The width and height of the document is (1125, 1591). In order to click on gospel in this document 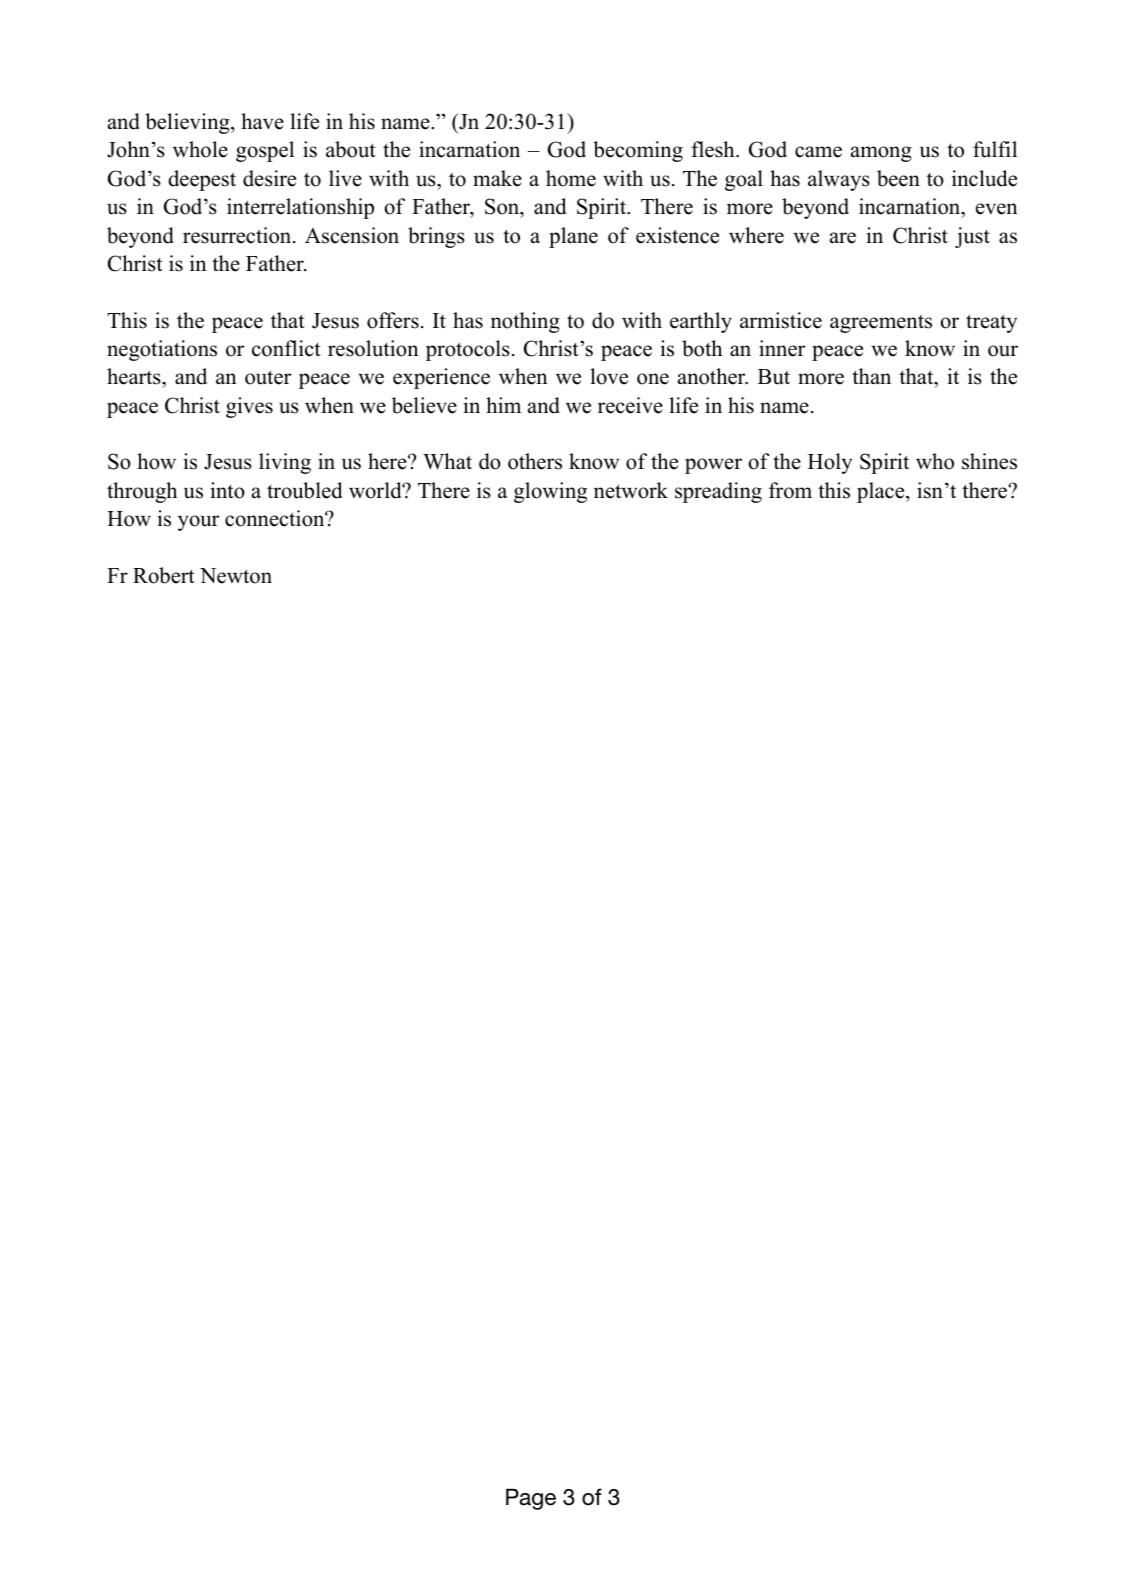, I will do `click(265, 151)`.
